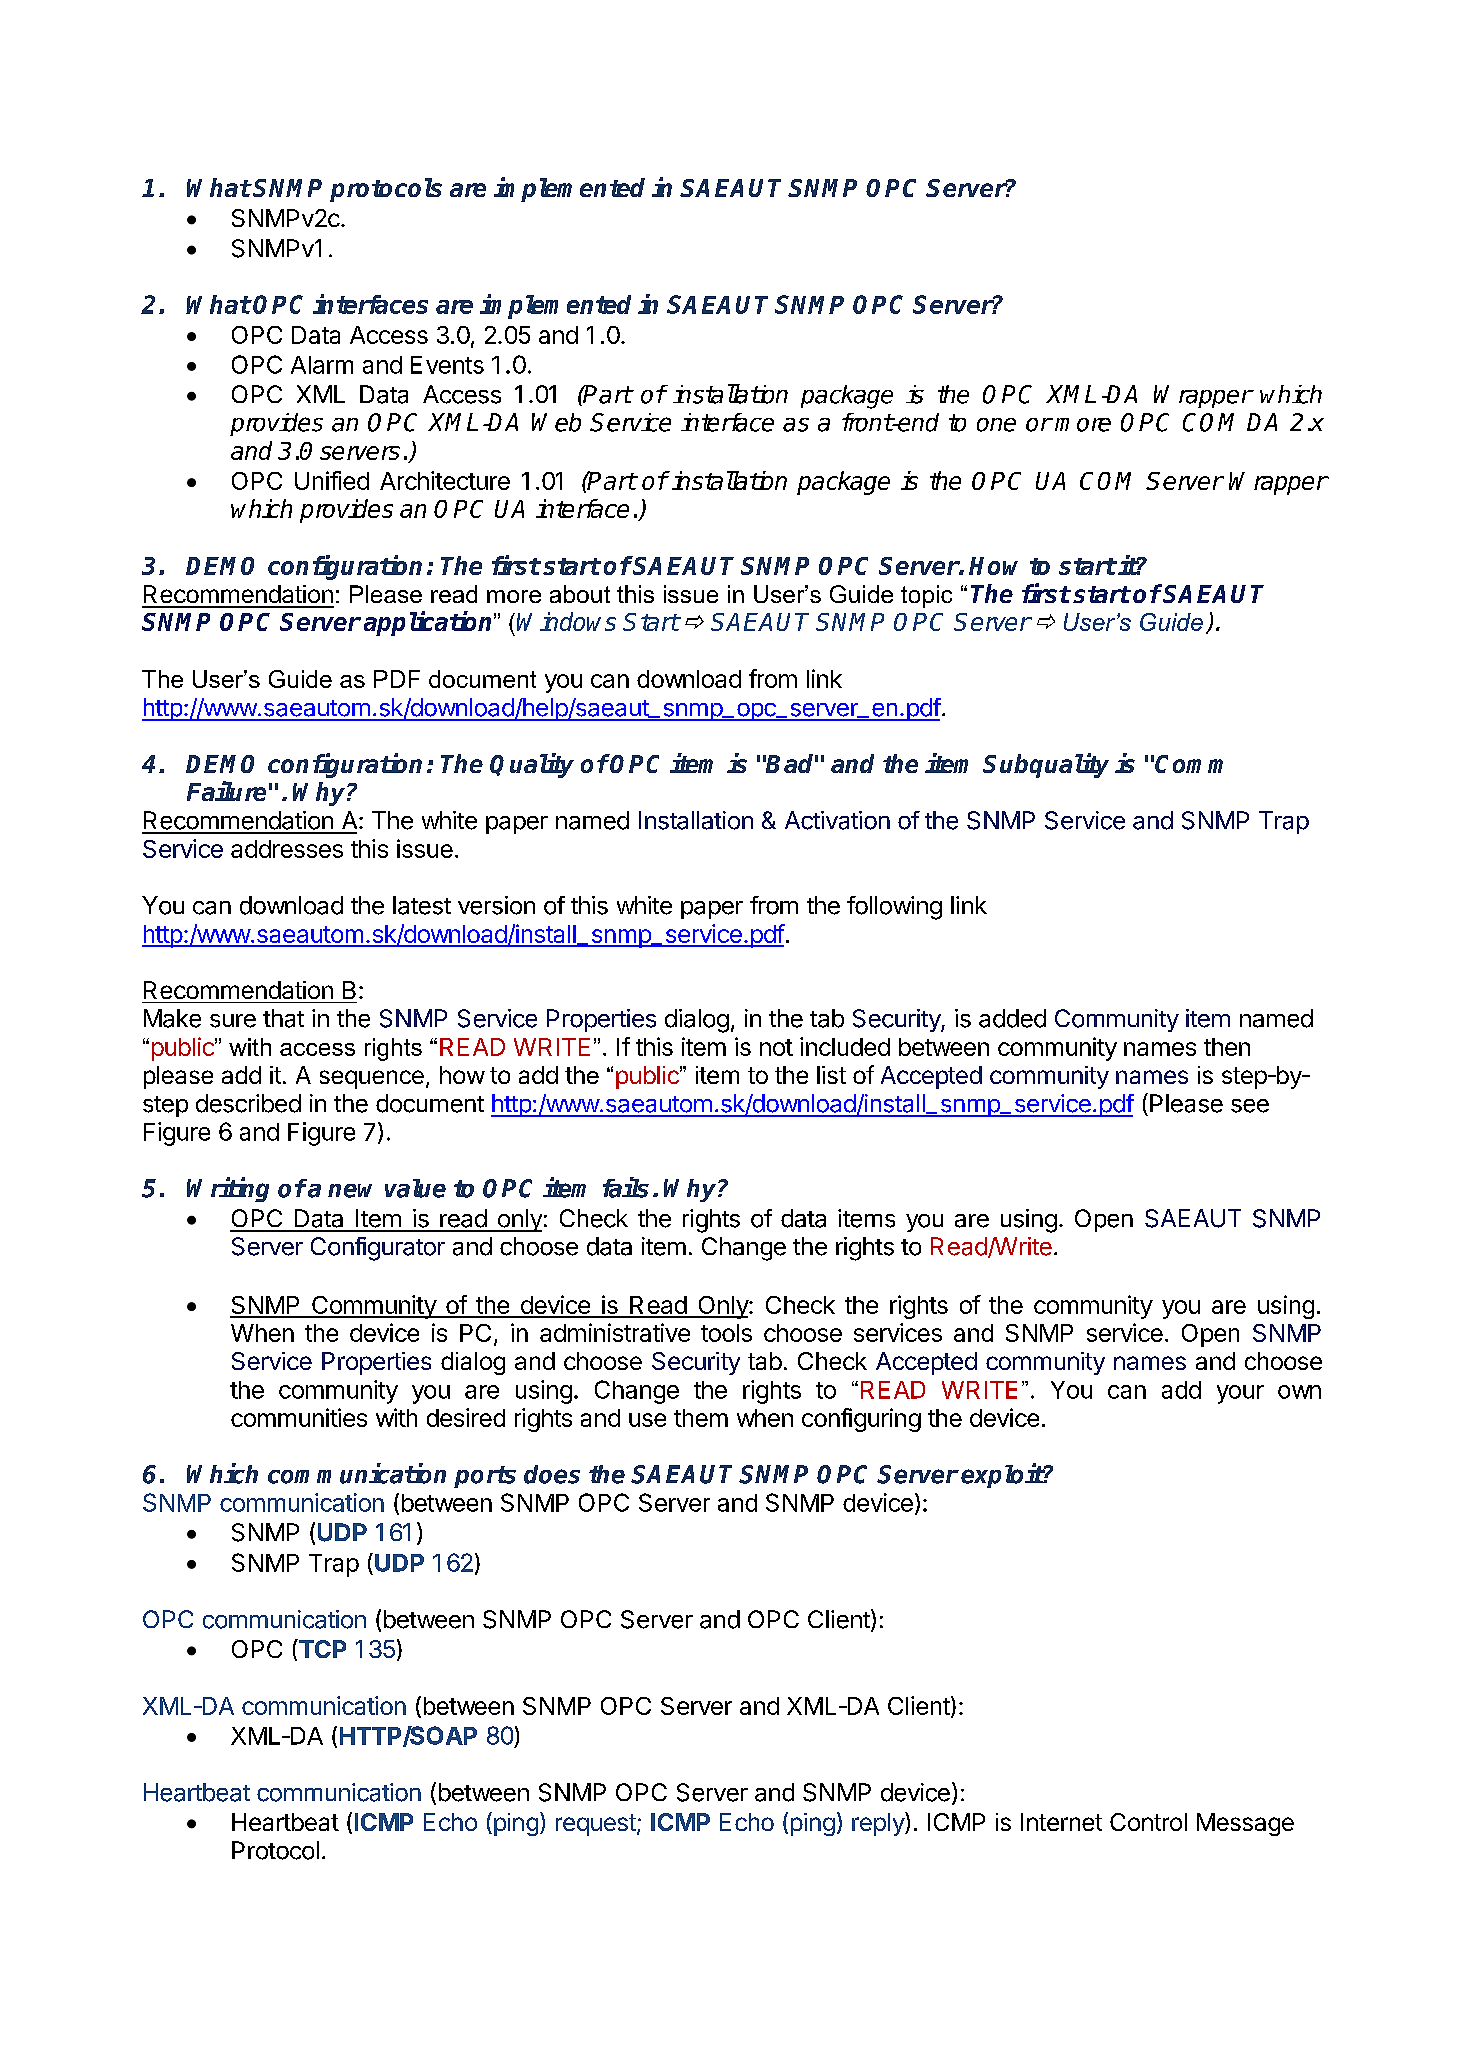 This screenshot has height=2071, width=1464. I want to click on one, so click(996, 425).
